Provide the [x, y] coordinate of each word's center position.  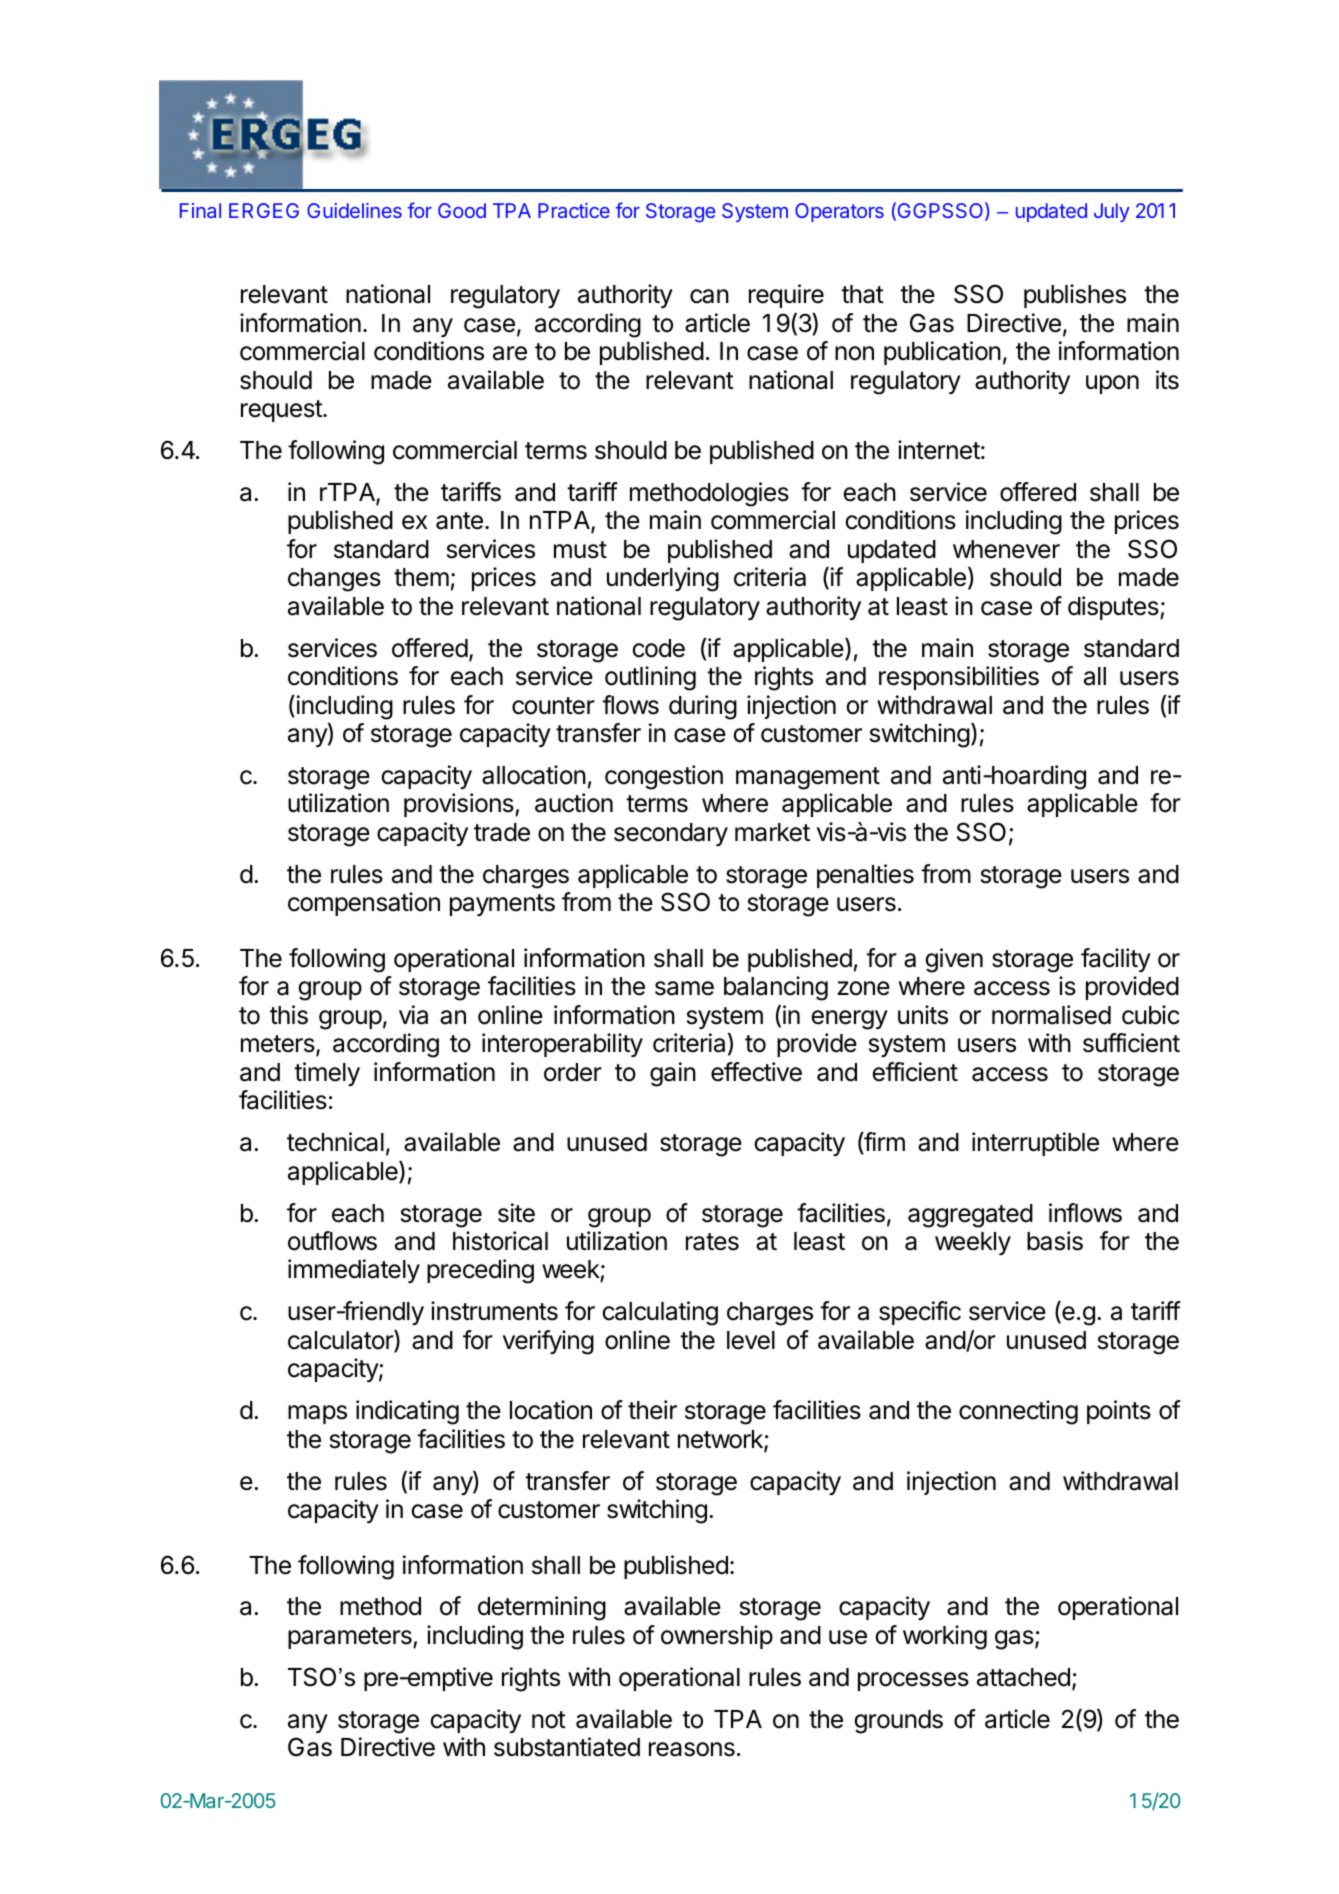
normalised [1051, 1015]
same [684, 988]
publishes [1075, 296]
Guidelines [354, 210]
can [709, 296]
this [289, 1015]
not [549, 1720]
